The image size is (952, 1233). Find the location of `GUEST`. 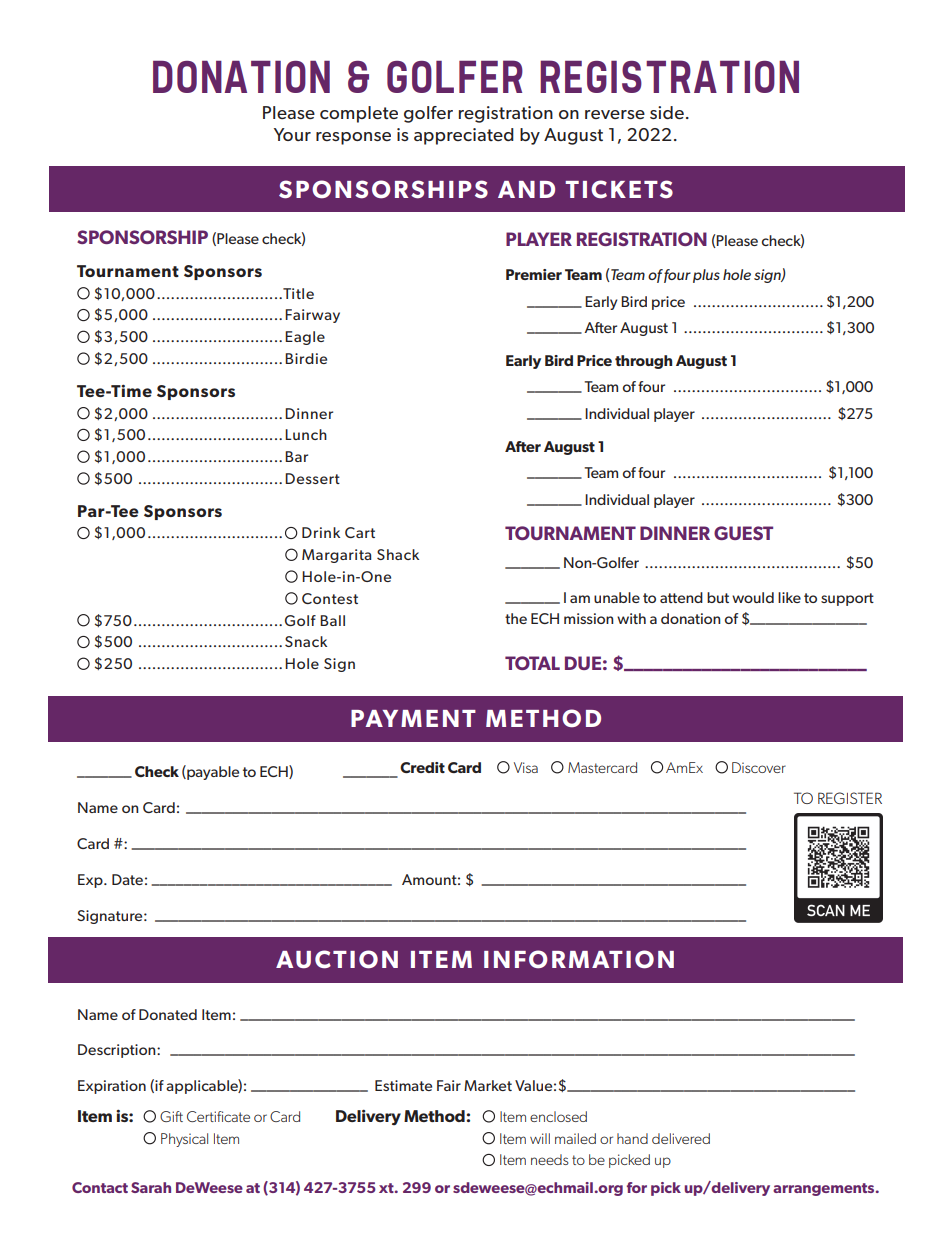

GUEST is located at coordinates (743, 533).
